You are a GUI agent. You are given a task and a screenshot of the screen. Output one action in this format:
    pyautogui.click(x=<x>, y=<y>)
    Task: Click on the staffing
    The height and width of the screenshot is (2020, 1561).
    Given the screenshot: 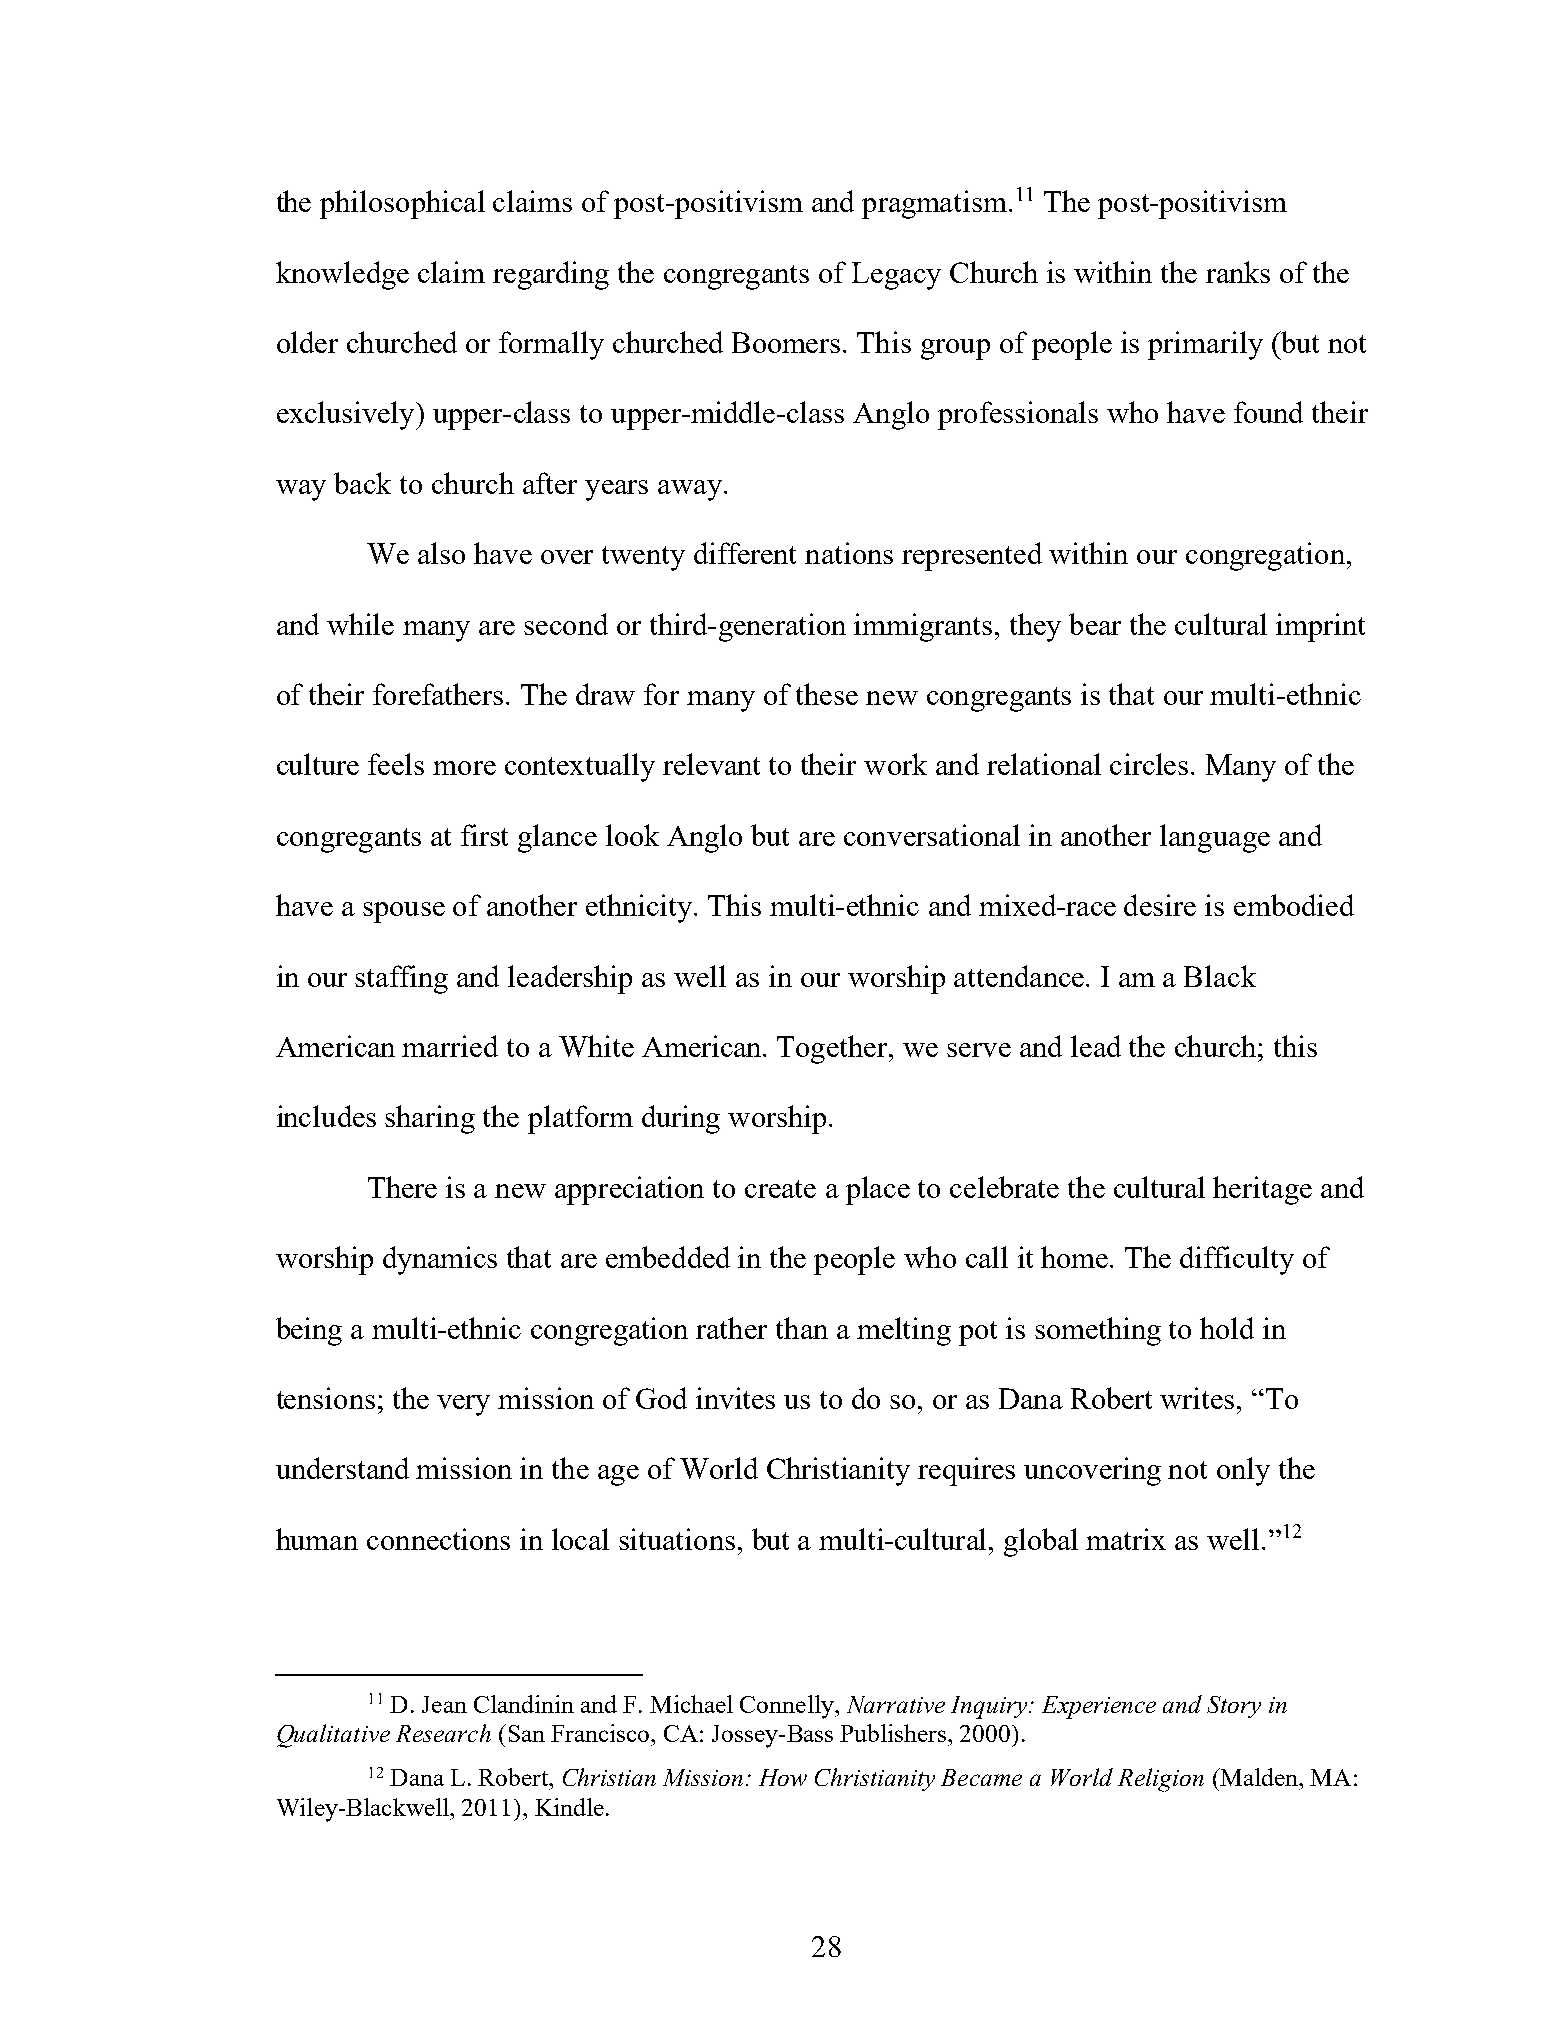 What is the action you would take?
    pyautogui.click(x=401, y=979)
